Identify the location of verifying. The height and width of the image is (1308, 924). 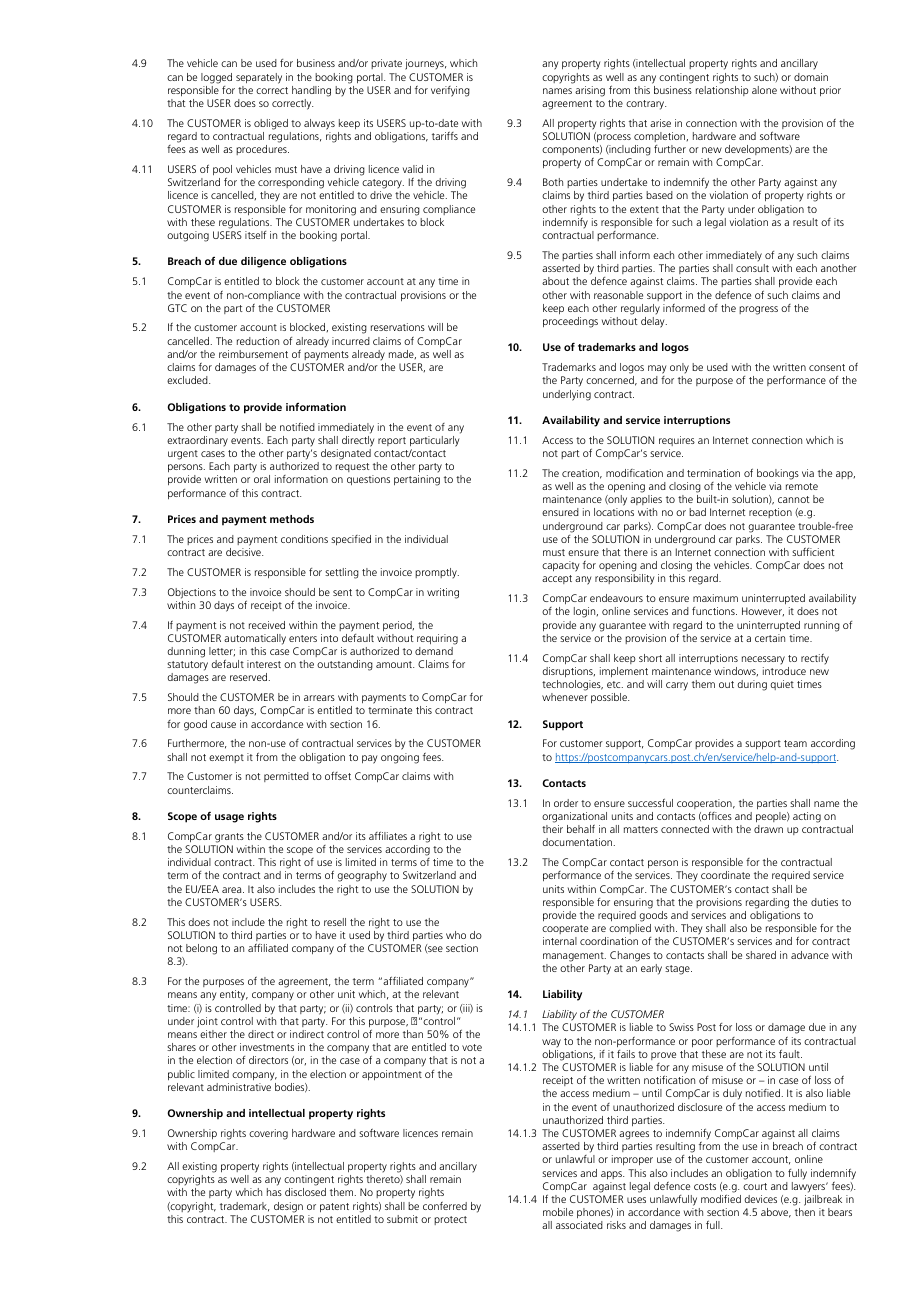
(450, 91).
